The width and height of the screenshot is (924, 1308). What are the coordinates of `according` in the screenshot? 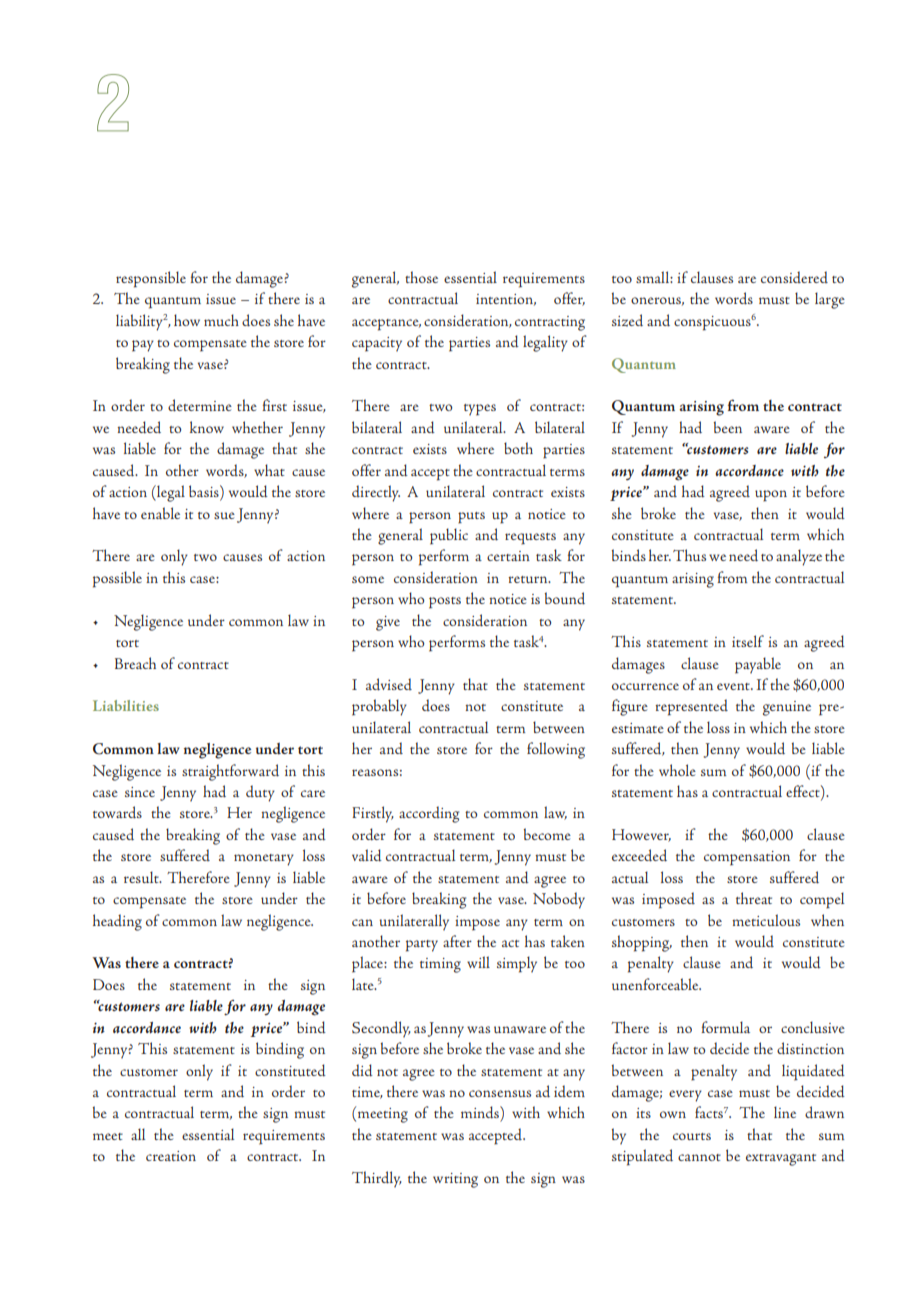 It's located at (429, 814).
